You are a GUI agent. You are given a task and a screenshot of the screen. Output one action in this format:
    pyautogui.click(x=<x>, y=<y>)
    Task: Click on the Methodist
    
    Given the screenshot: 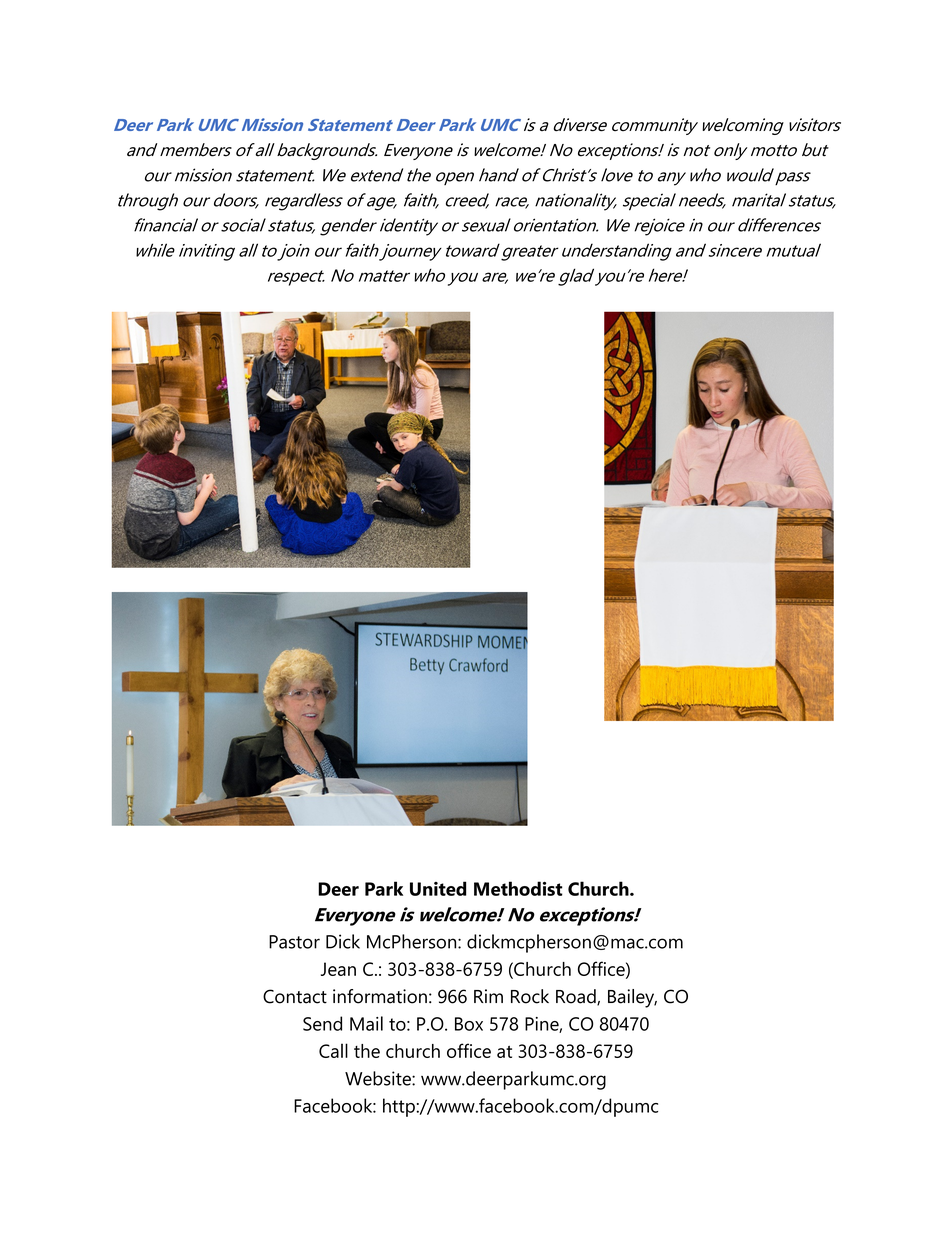 What is the action you would take?
    pyautogui.click(x=518, y=888)
